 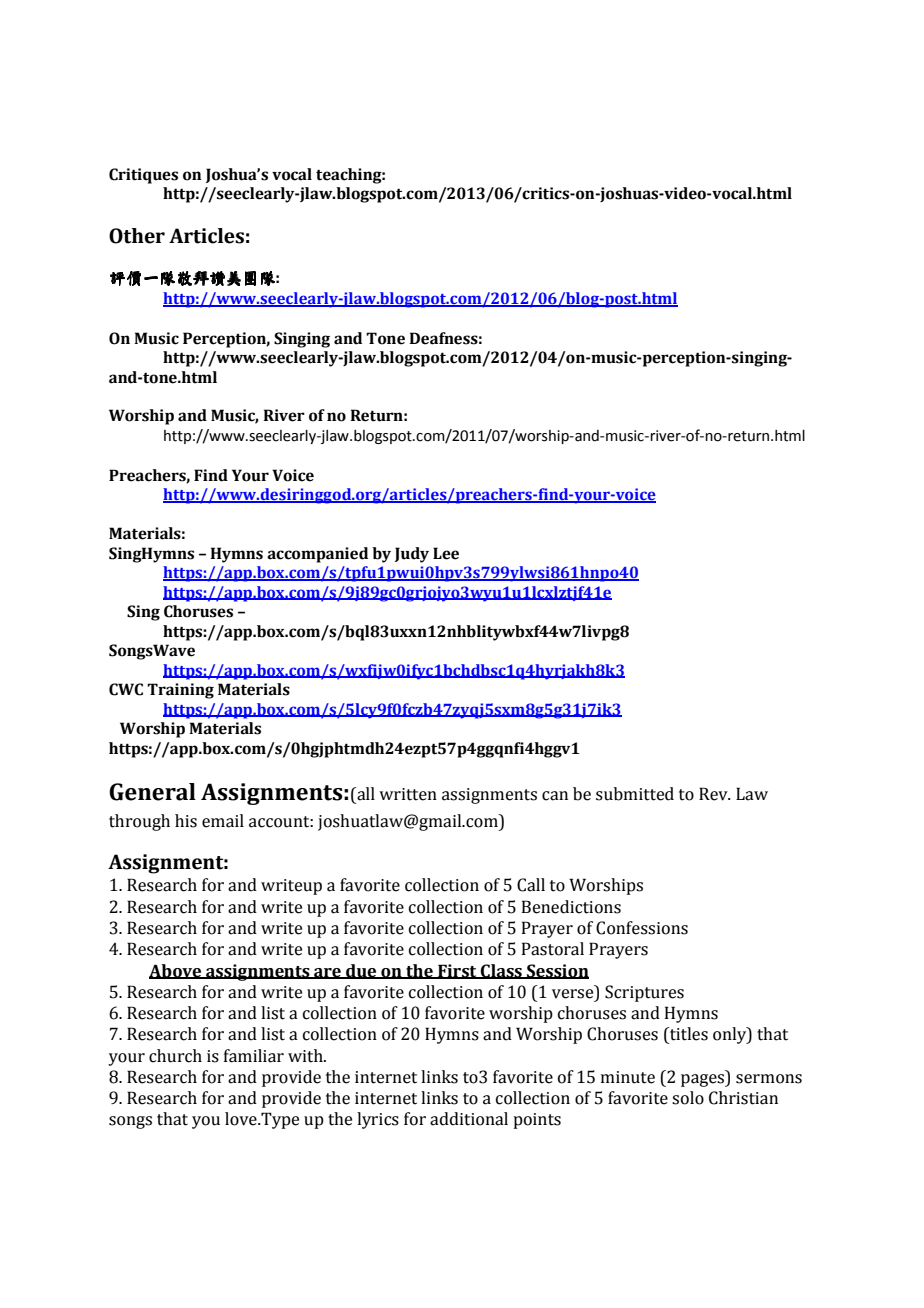 What do you see at coordinates (143, 176) in the screenshot?
I see `Critiques` at bounding box center [143, 176].
